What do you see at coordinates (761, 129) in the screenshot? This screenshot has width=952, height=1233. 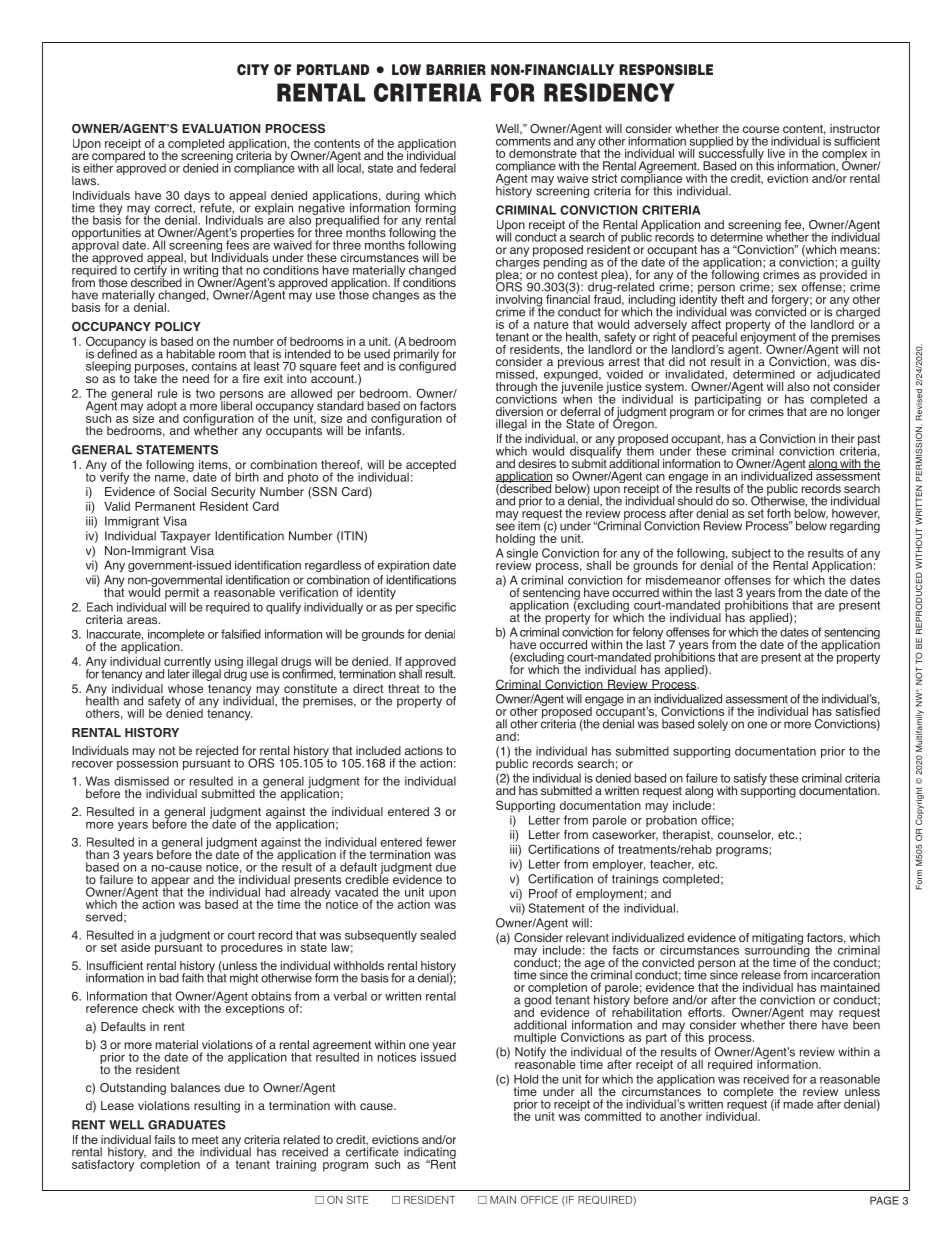 I see `course` at bounding box center [761, 129].
